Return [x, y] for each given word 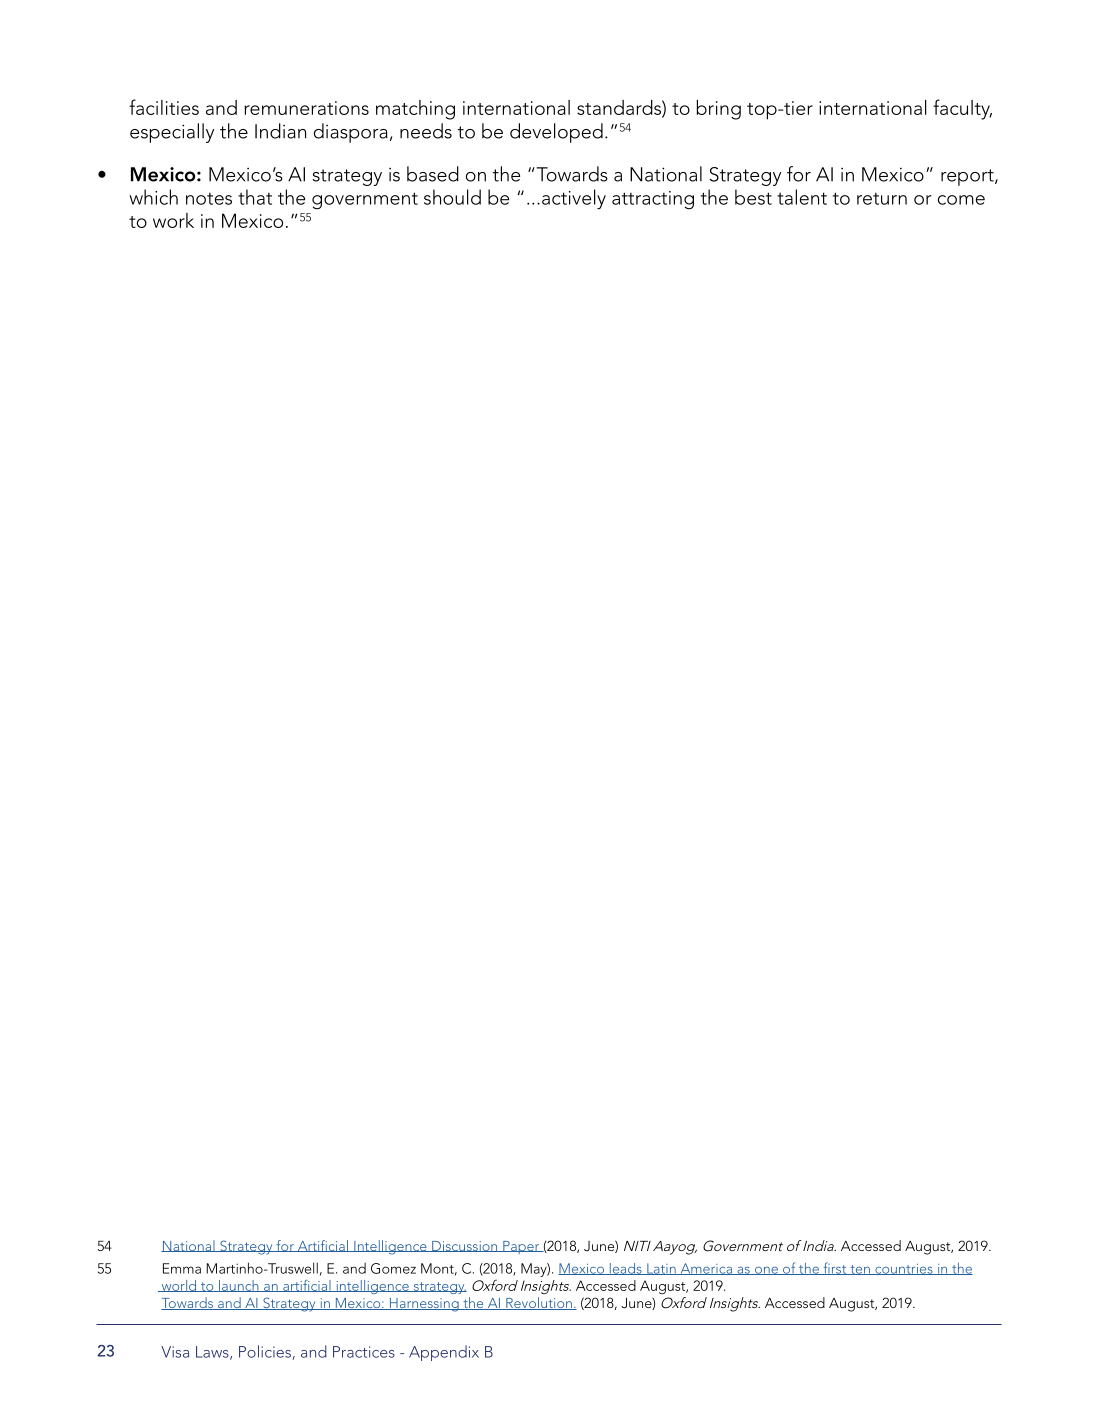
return [882, 199]
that [255, 197]
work [173, 220]
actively [574, 199]
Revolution [539, 1303]
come [961, 200]
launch [239, 1286]
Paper [521, 1247]
